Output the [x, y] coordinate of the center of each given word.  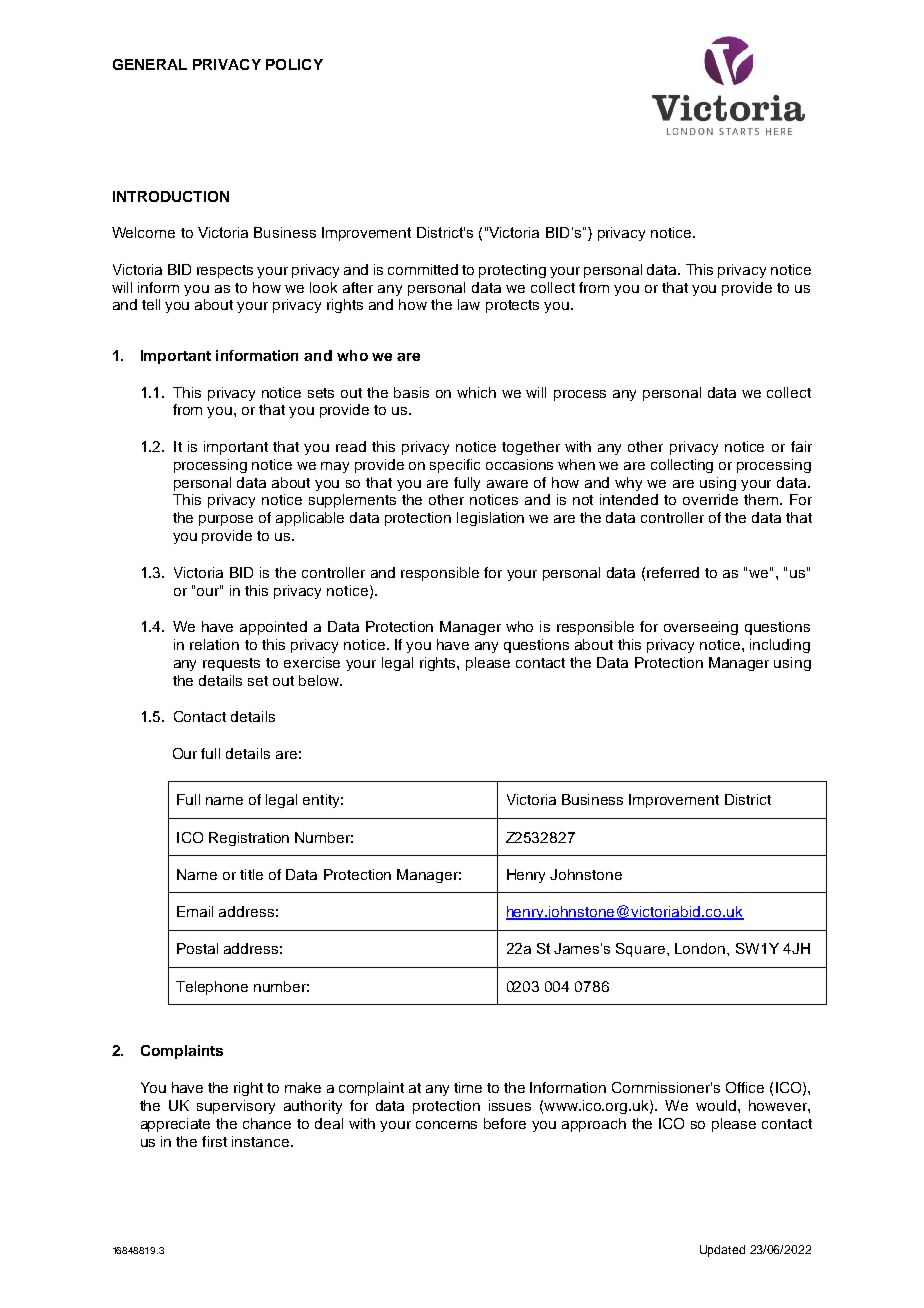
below [320, 680]
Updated [722, 1251]
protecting [512, 271]
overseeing [701, 628]
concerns [446, 1125]
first [214, 1141]
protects [512, 306]
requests [231, 664]
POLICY [294, 64]
